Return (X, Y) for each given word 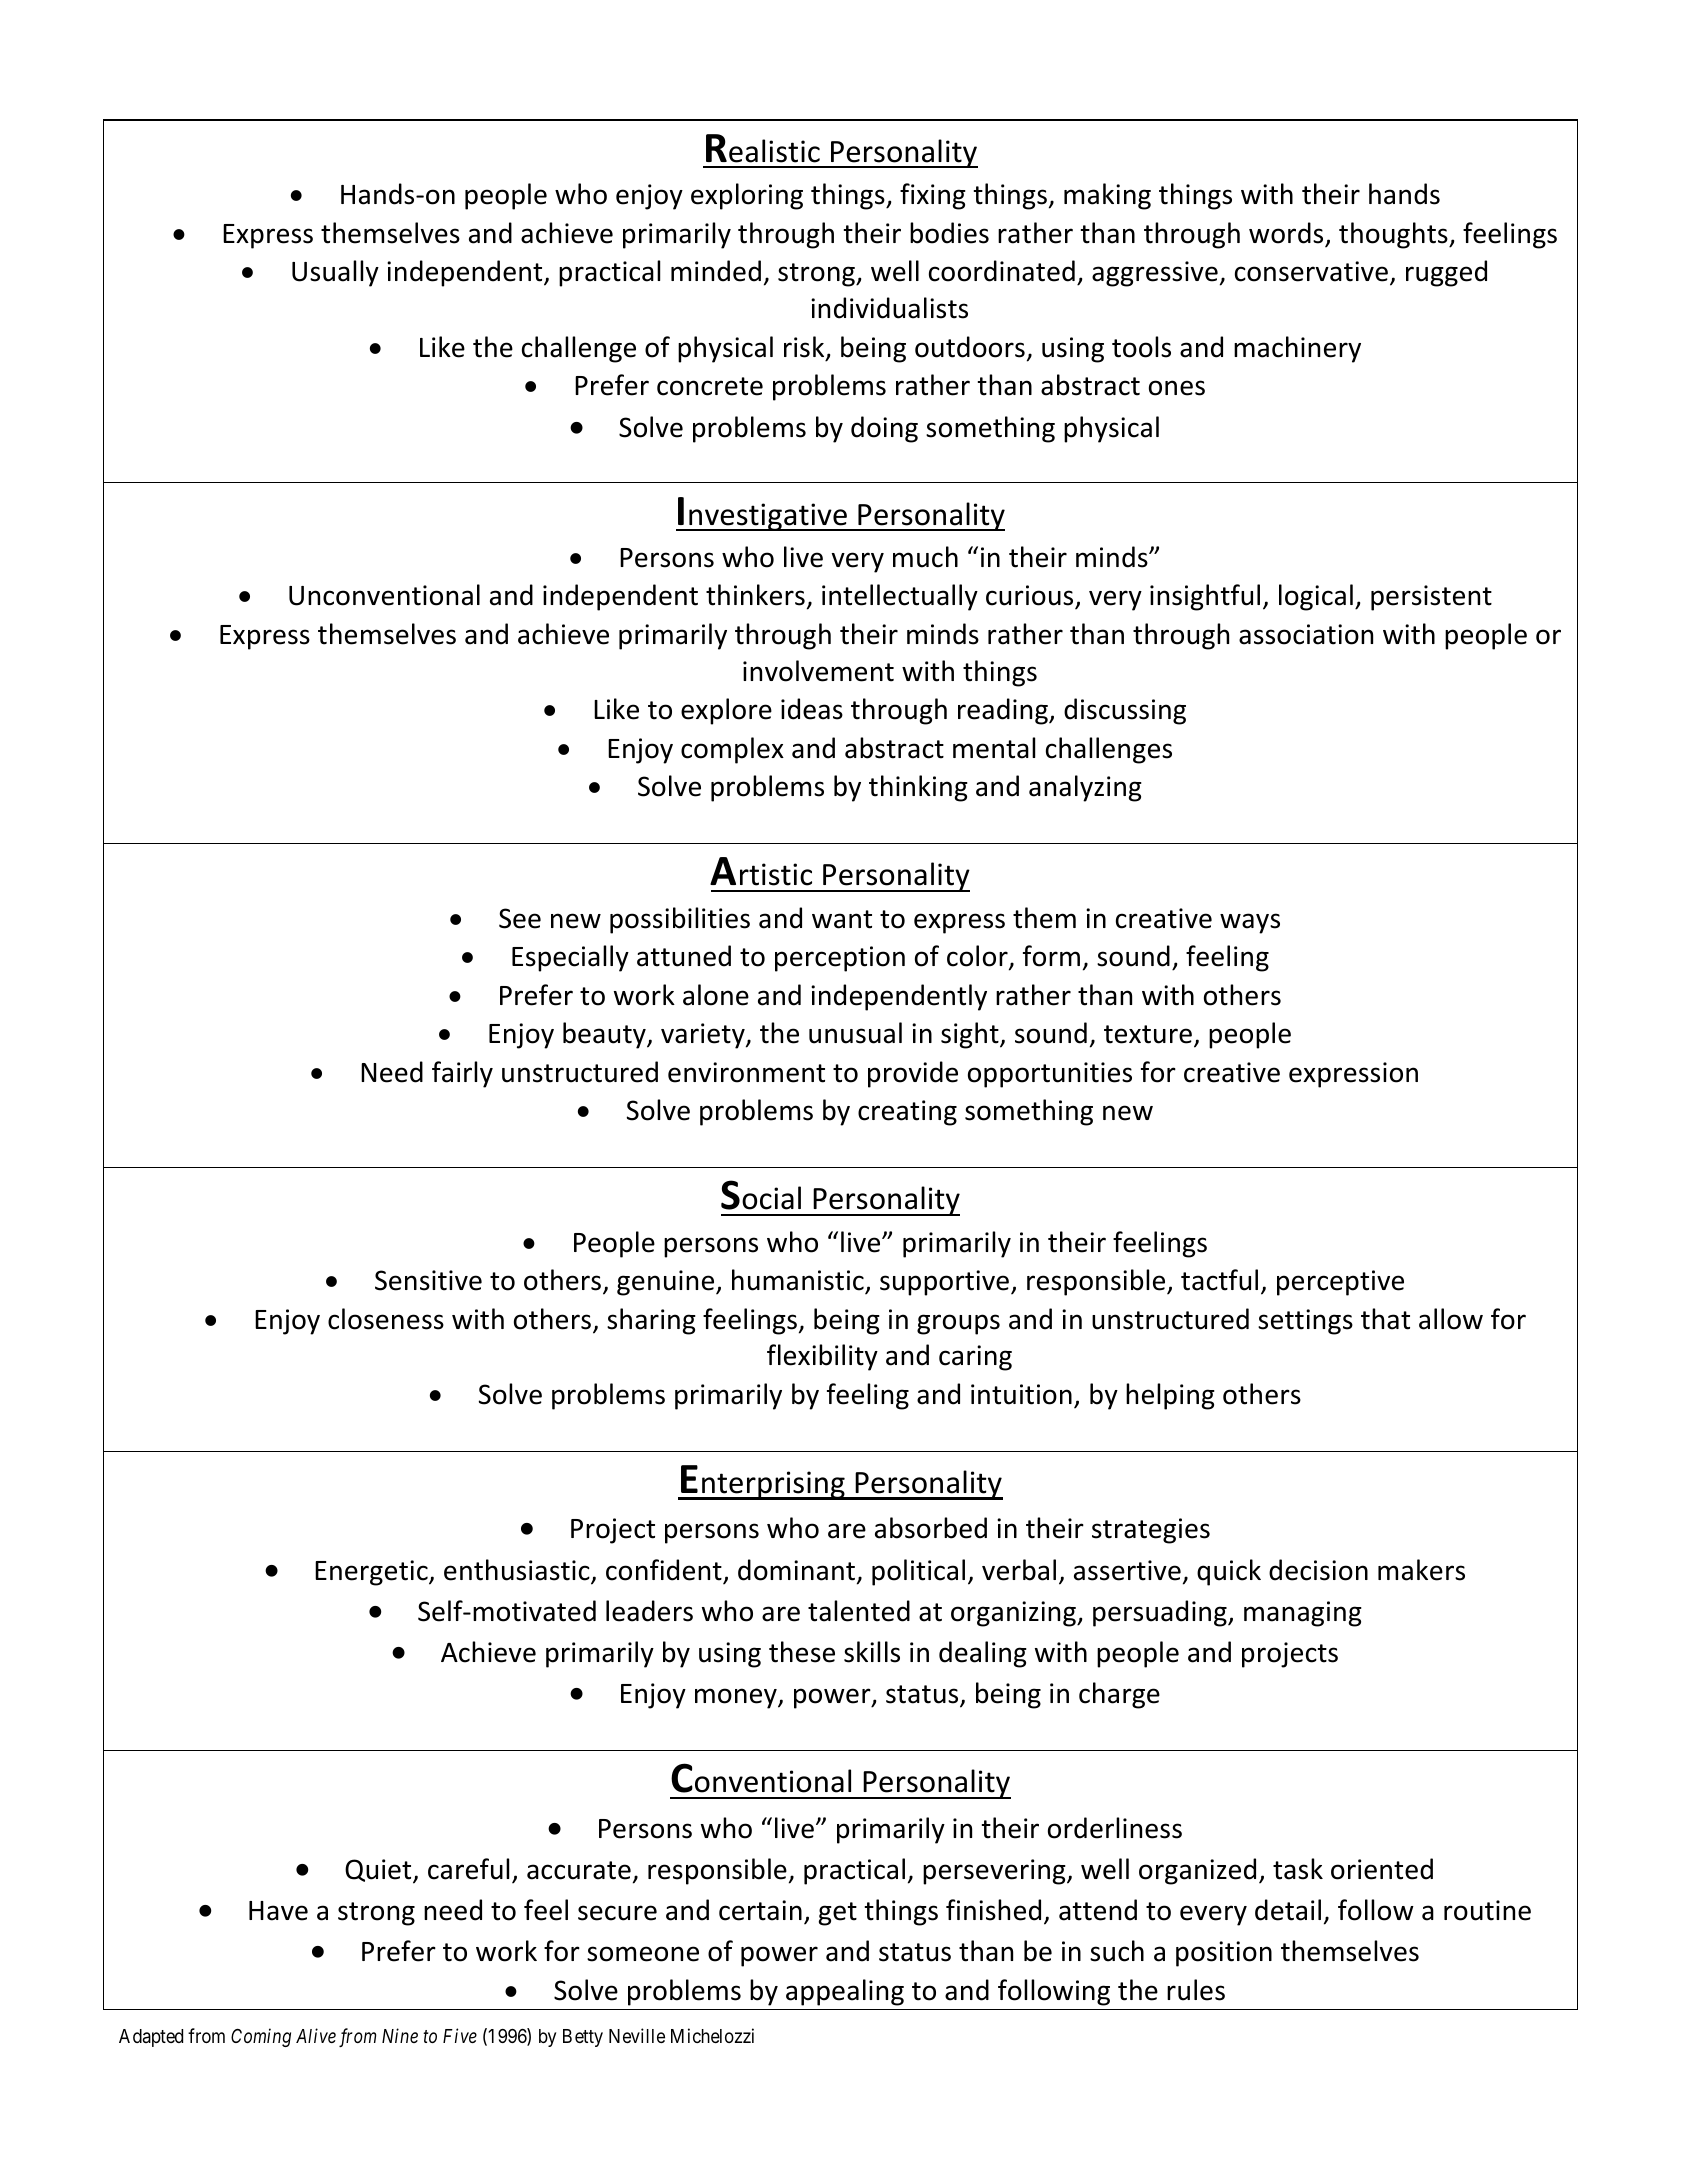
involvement (818, 671)
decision (1318, 1570)
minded (716, 271)
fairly (462, 1074)
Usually (335, 273)
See (520, 918)
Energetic (372, 1573)
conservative (1311, 271)
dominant (798, 1571)
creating (907, 1113)
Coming (261, 2038)
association (1306, 634)
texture (1148, 1034)
